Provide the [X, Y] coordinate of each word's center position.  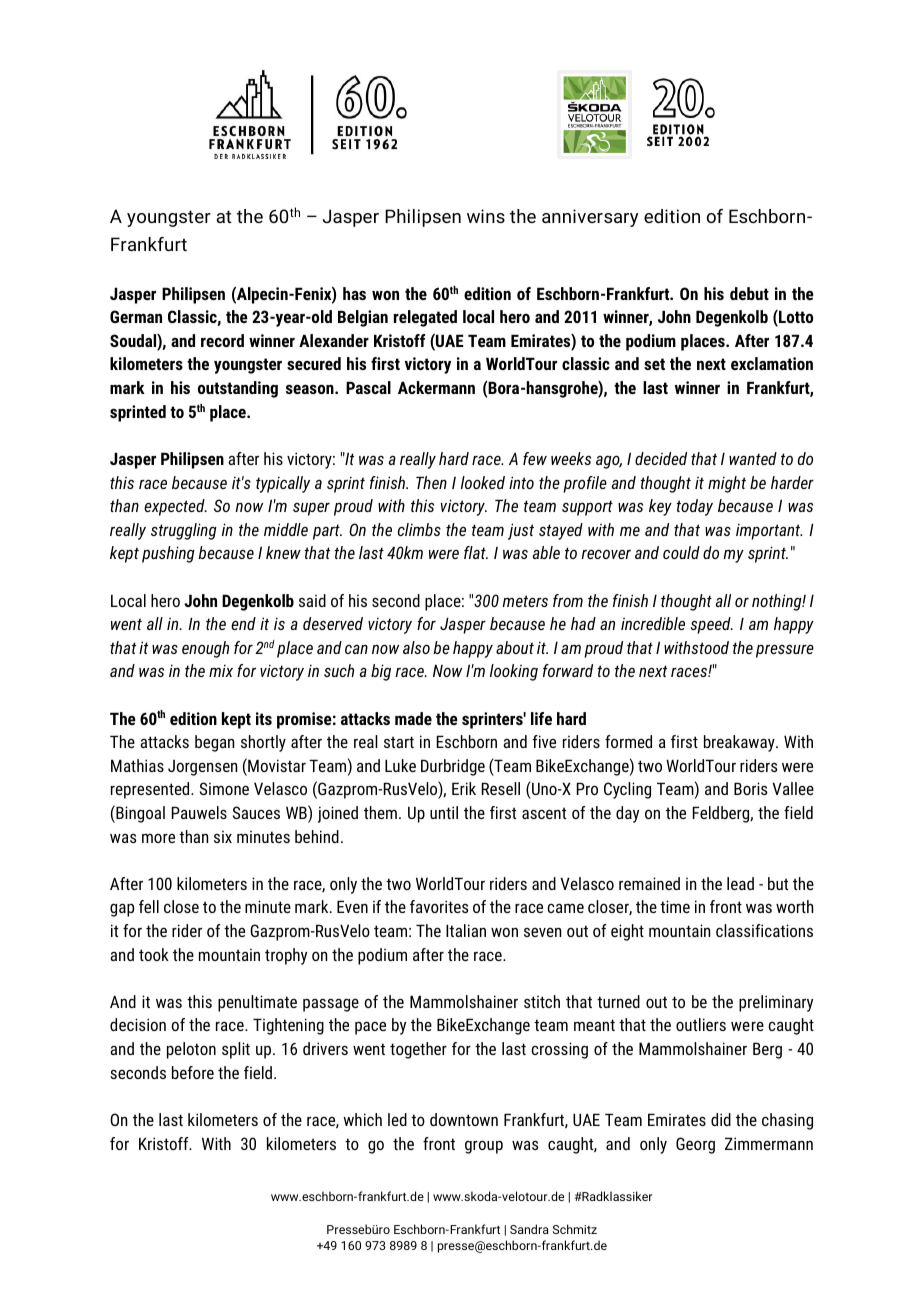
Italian [466, 930]
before [193, 1072]
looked [483, 482]
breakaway [740, 743]
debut [749, 293]
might [727, 484]
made [413, 718]
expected [175, 507]
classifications [764, 930]
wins [486, 216]
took [154, 954]
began [214, 743]
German [136, 316]
